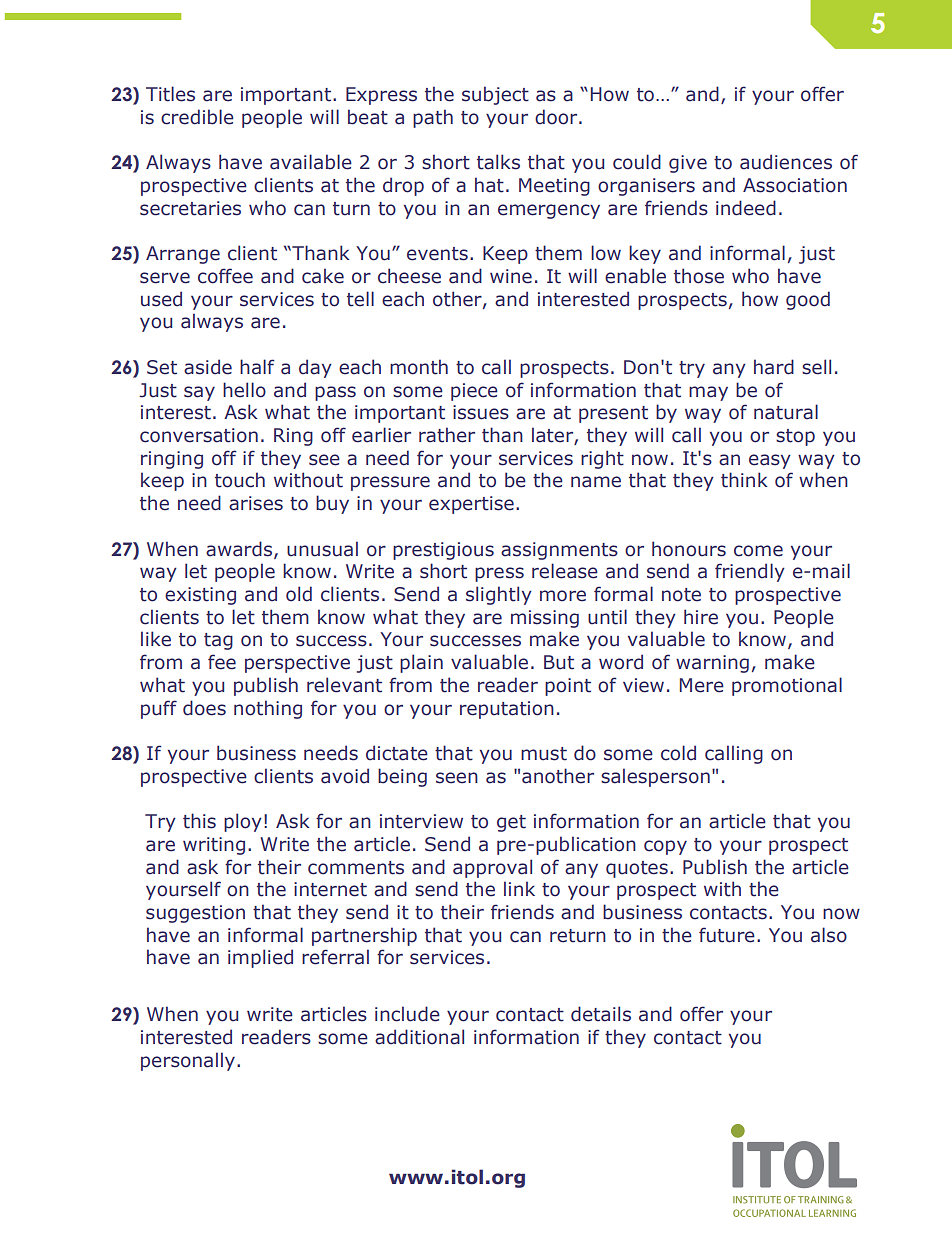 This document has width=952, height=1233. I want to click on nothing, so click(268, 709).
